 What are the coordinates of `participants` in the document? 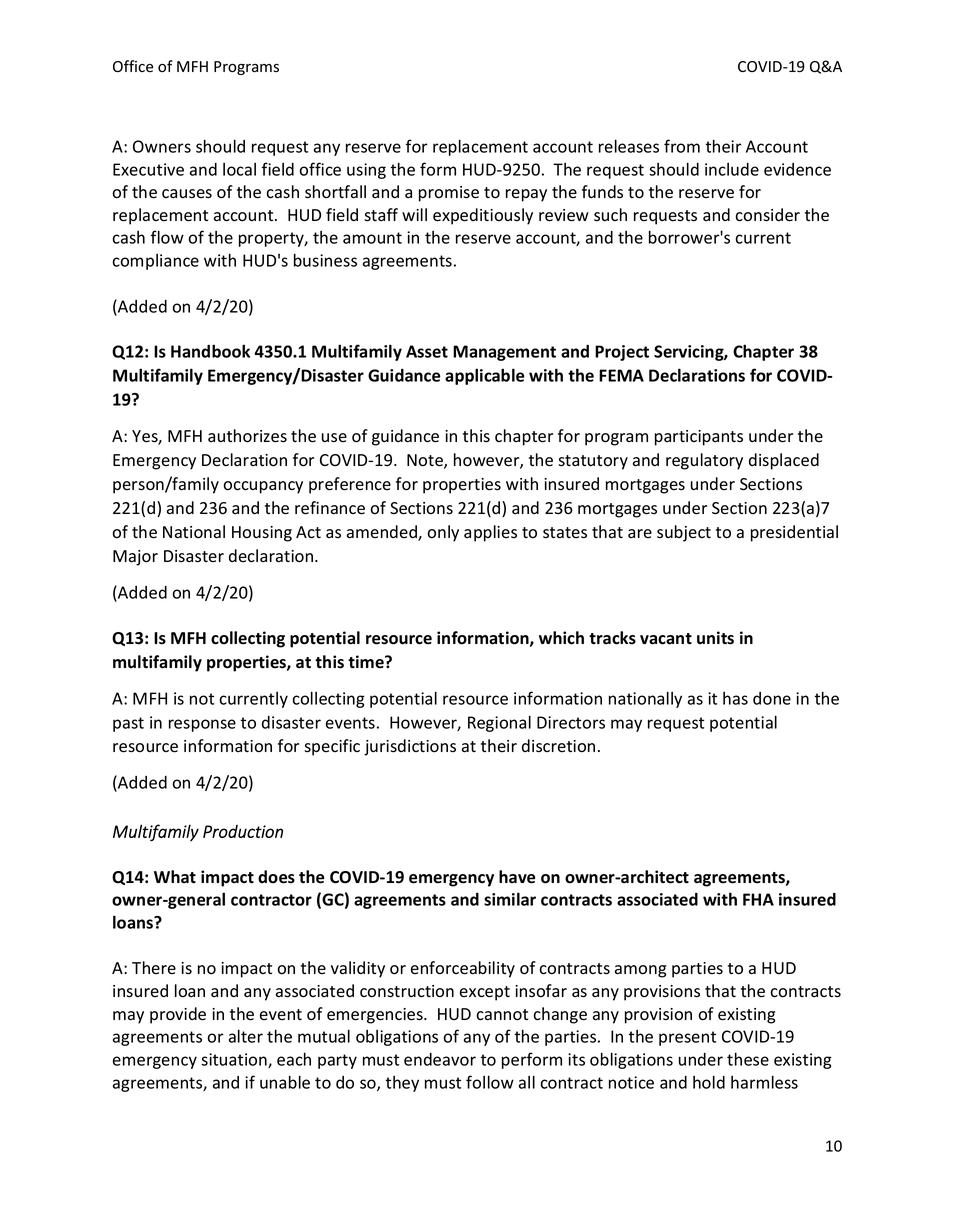 It's located at (699, 438).
